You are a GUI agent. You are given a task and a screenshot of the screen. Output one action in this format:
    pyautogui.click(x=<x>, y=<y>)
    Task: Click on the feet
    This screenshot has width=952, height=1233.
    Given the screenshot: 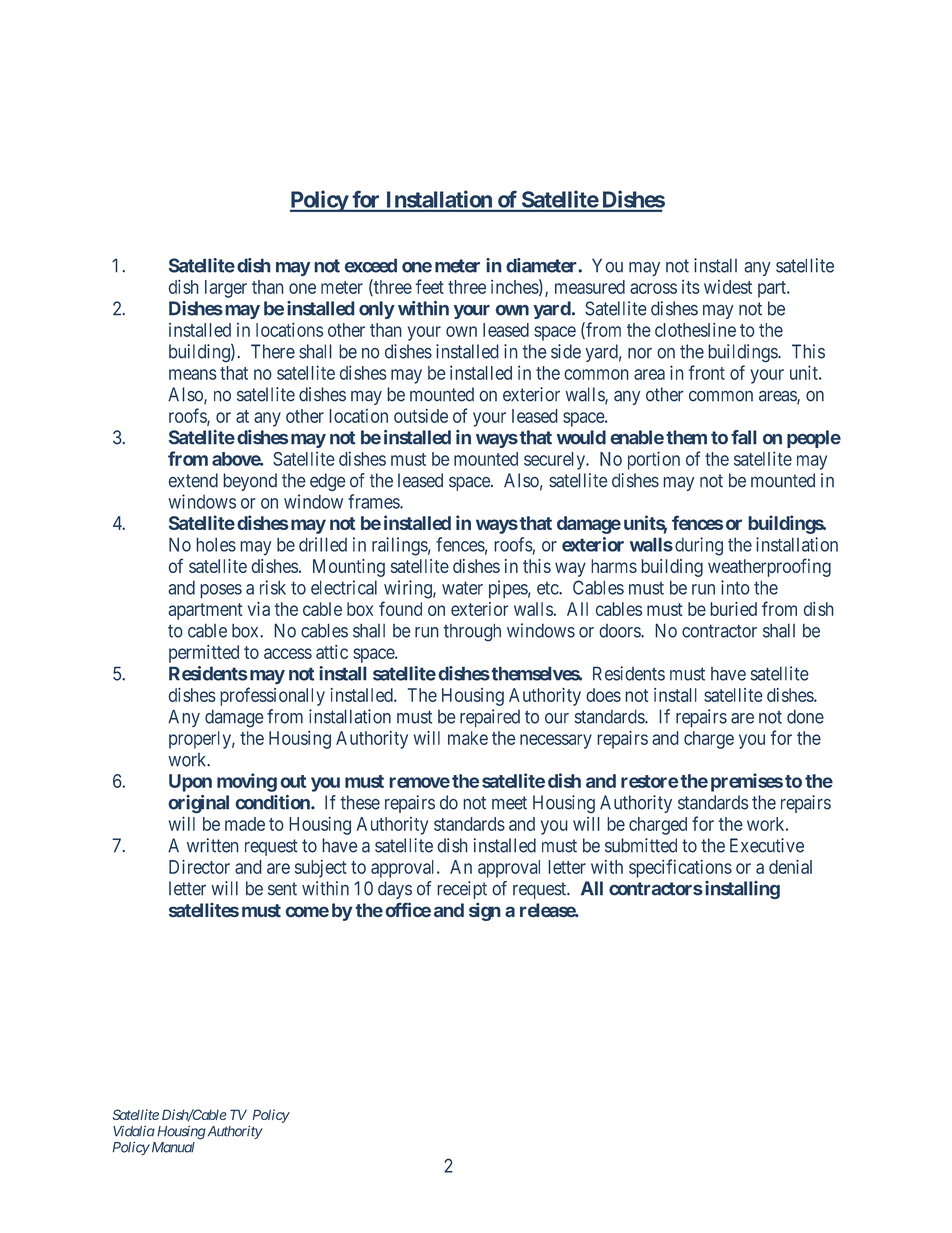 What is the action you would take?
    pyautogui.click(x=429, y=286)
